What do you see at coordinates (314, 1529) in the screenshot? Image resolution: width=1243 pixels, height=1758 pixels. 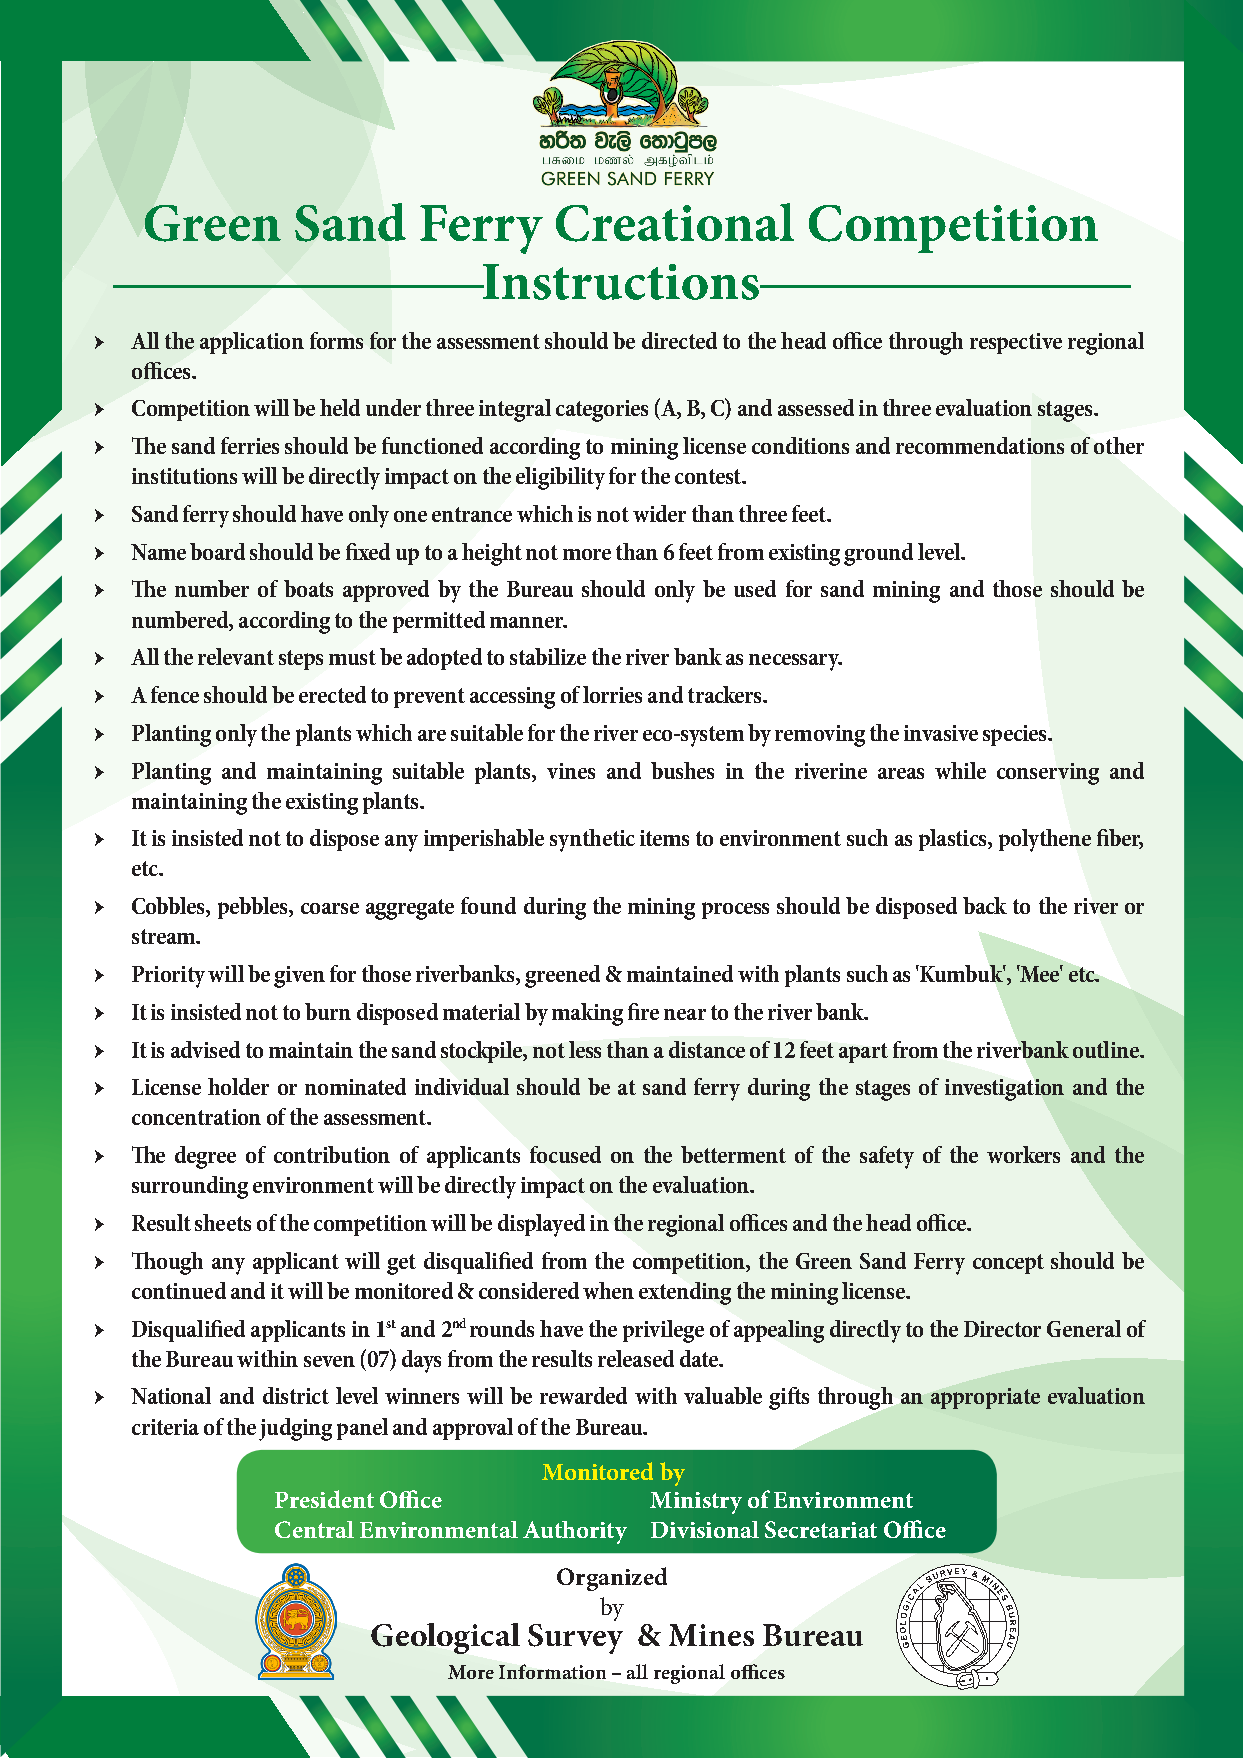 I see `Central` at bounding box center [314, 1529].
